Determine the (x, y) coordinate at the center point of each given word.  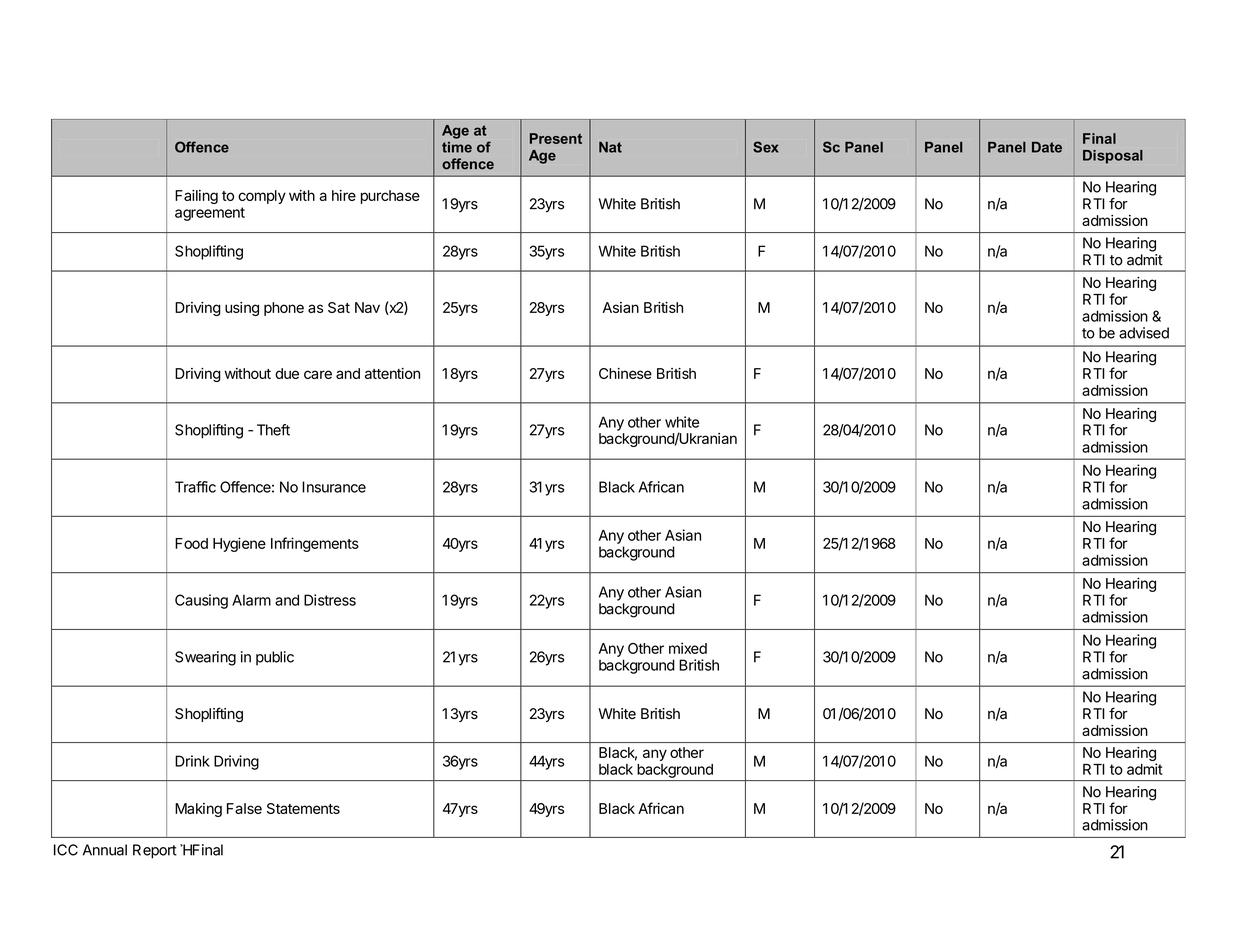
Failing (196, 197)
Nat (610, 147)
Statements (303, 808)
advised (1144, 333)
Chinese (625, 373)
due (287, 373)
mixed (688, 648)
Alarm (251, 600)
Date (1047, 147)
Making (198, 810)
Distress (330, 600)
